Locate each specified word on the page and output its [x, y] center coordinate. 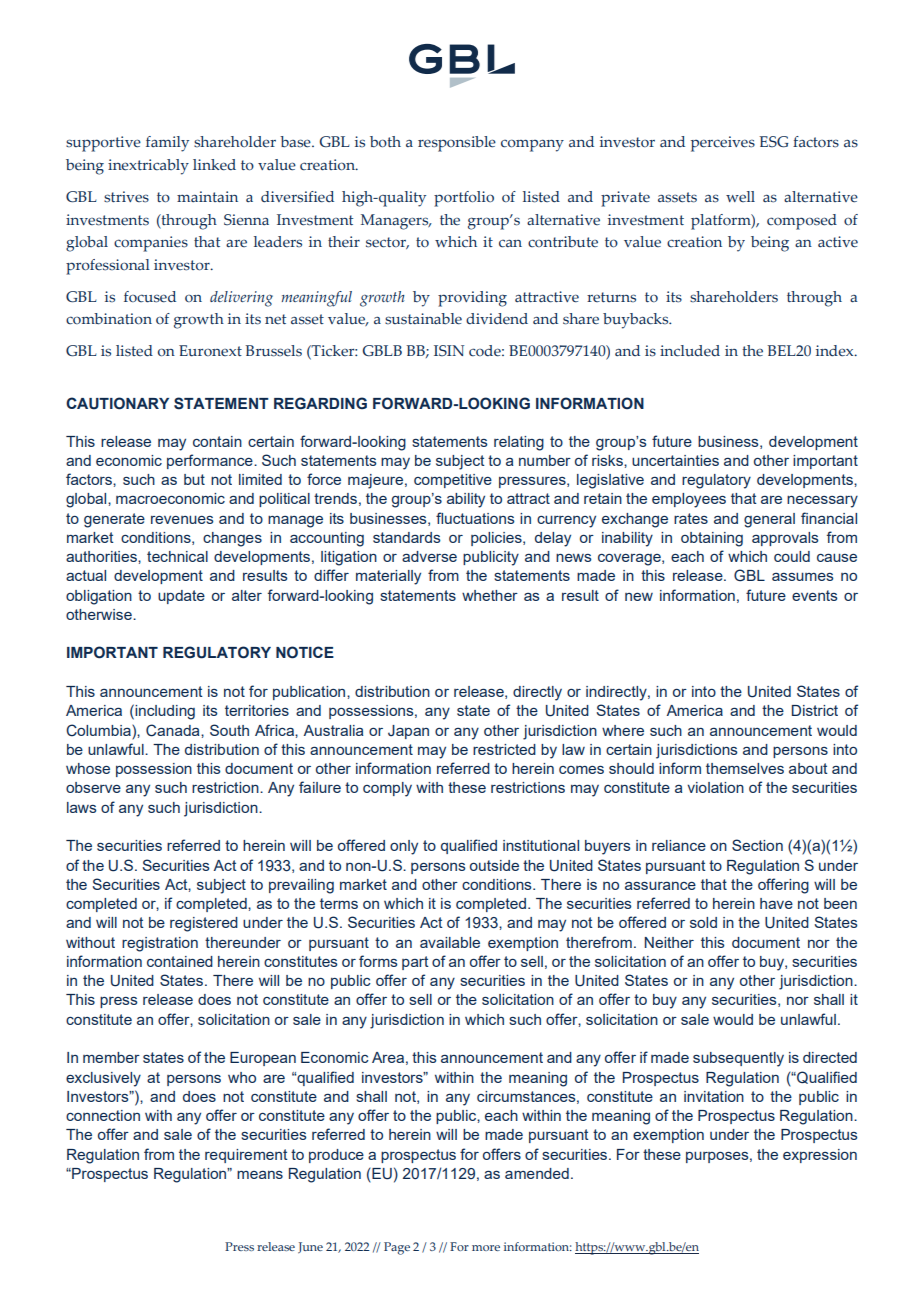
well [740, 196]
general [769, 520]
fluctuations [475, 518]
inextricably [148, 167]
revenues [182, 519]
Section [757, 845]
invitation [714, 1096]
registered [204, 924]
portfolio [464, 199]
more [486, 1248]
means [260, 1175]
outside [494, 865]
